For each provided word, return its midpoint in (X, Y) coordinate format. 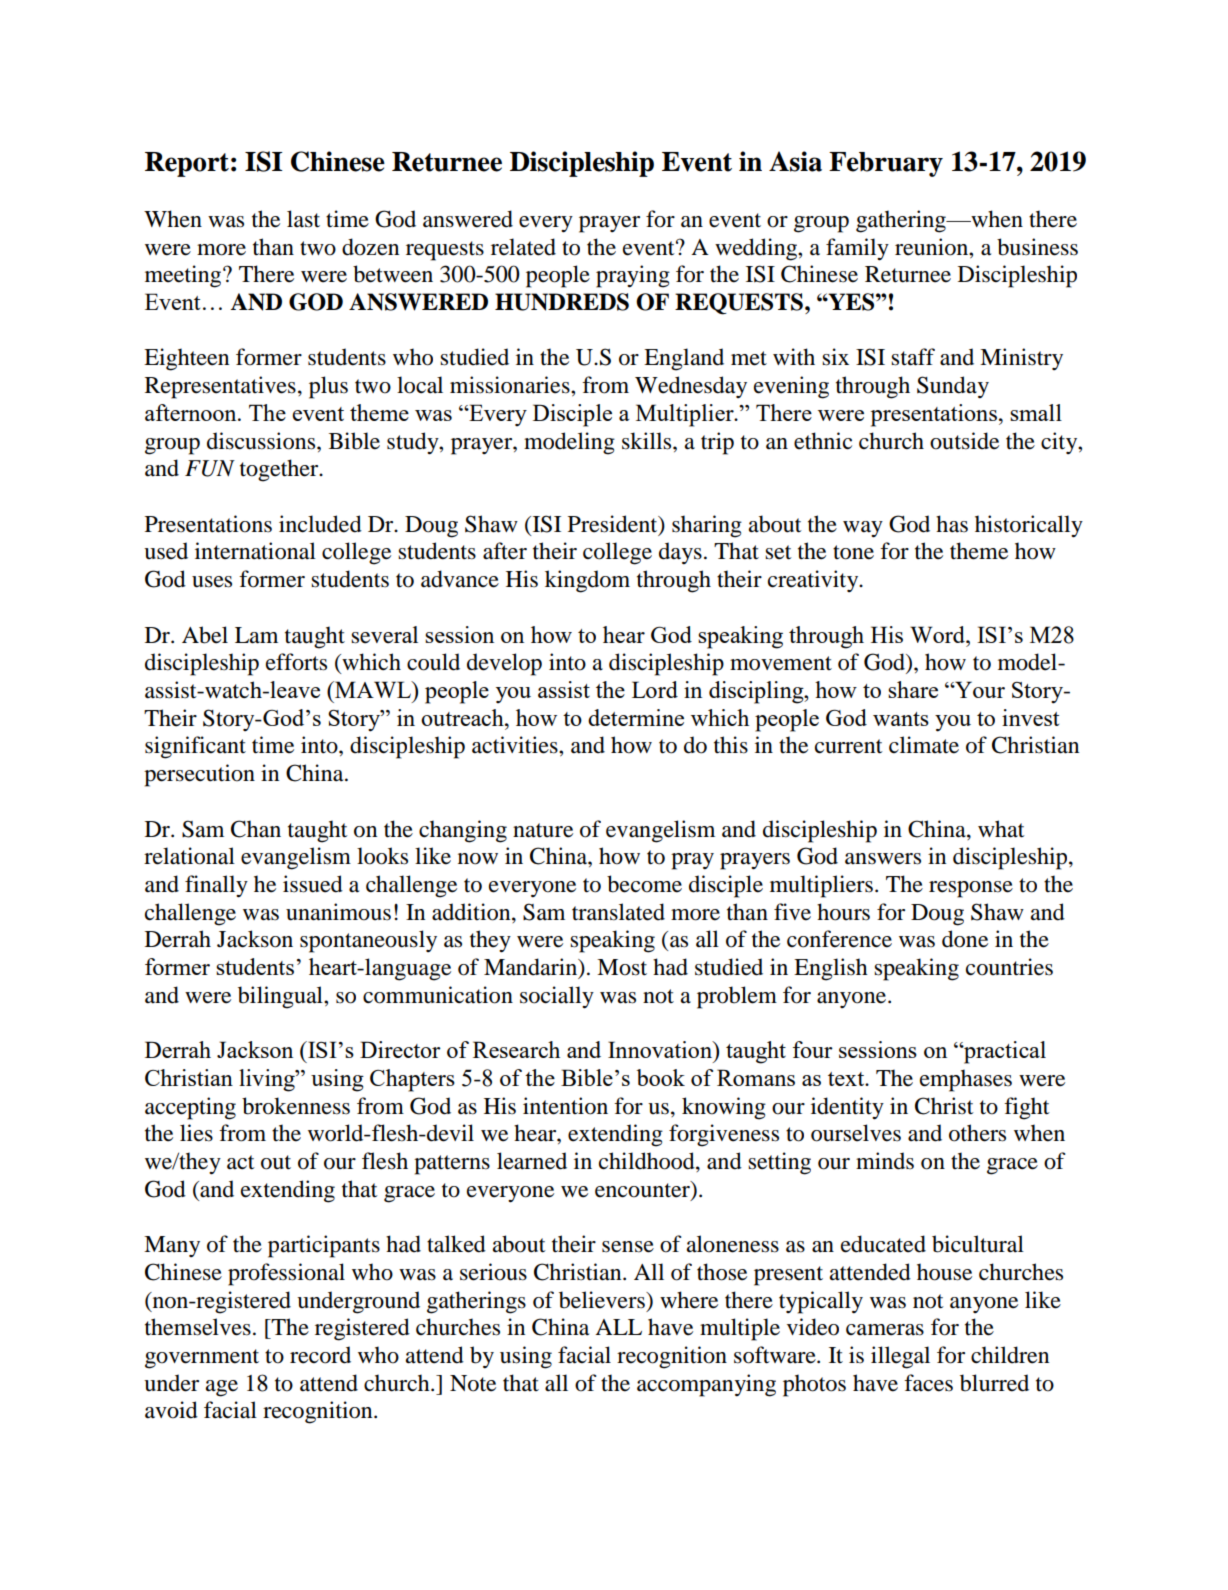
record (320, 1355)
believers (603, 1300)
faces (928, 1383)
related (523, 247)
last (303, 219)
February (886, 164)
